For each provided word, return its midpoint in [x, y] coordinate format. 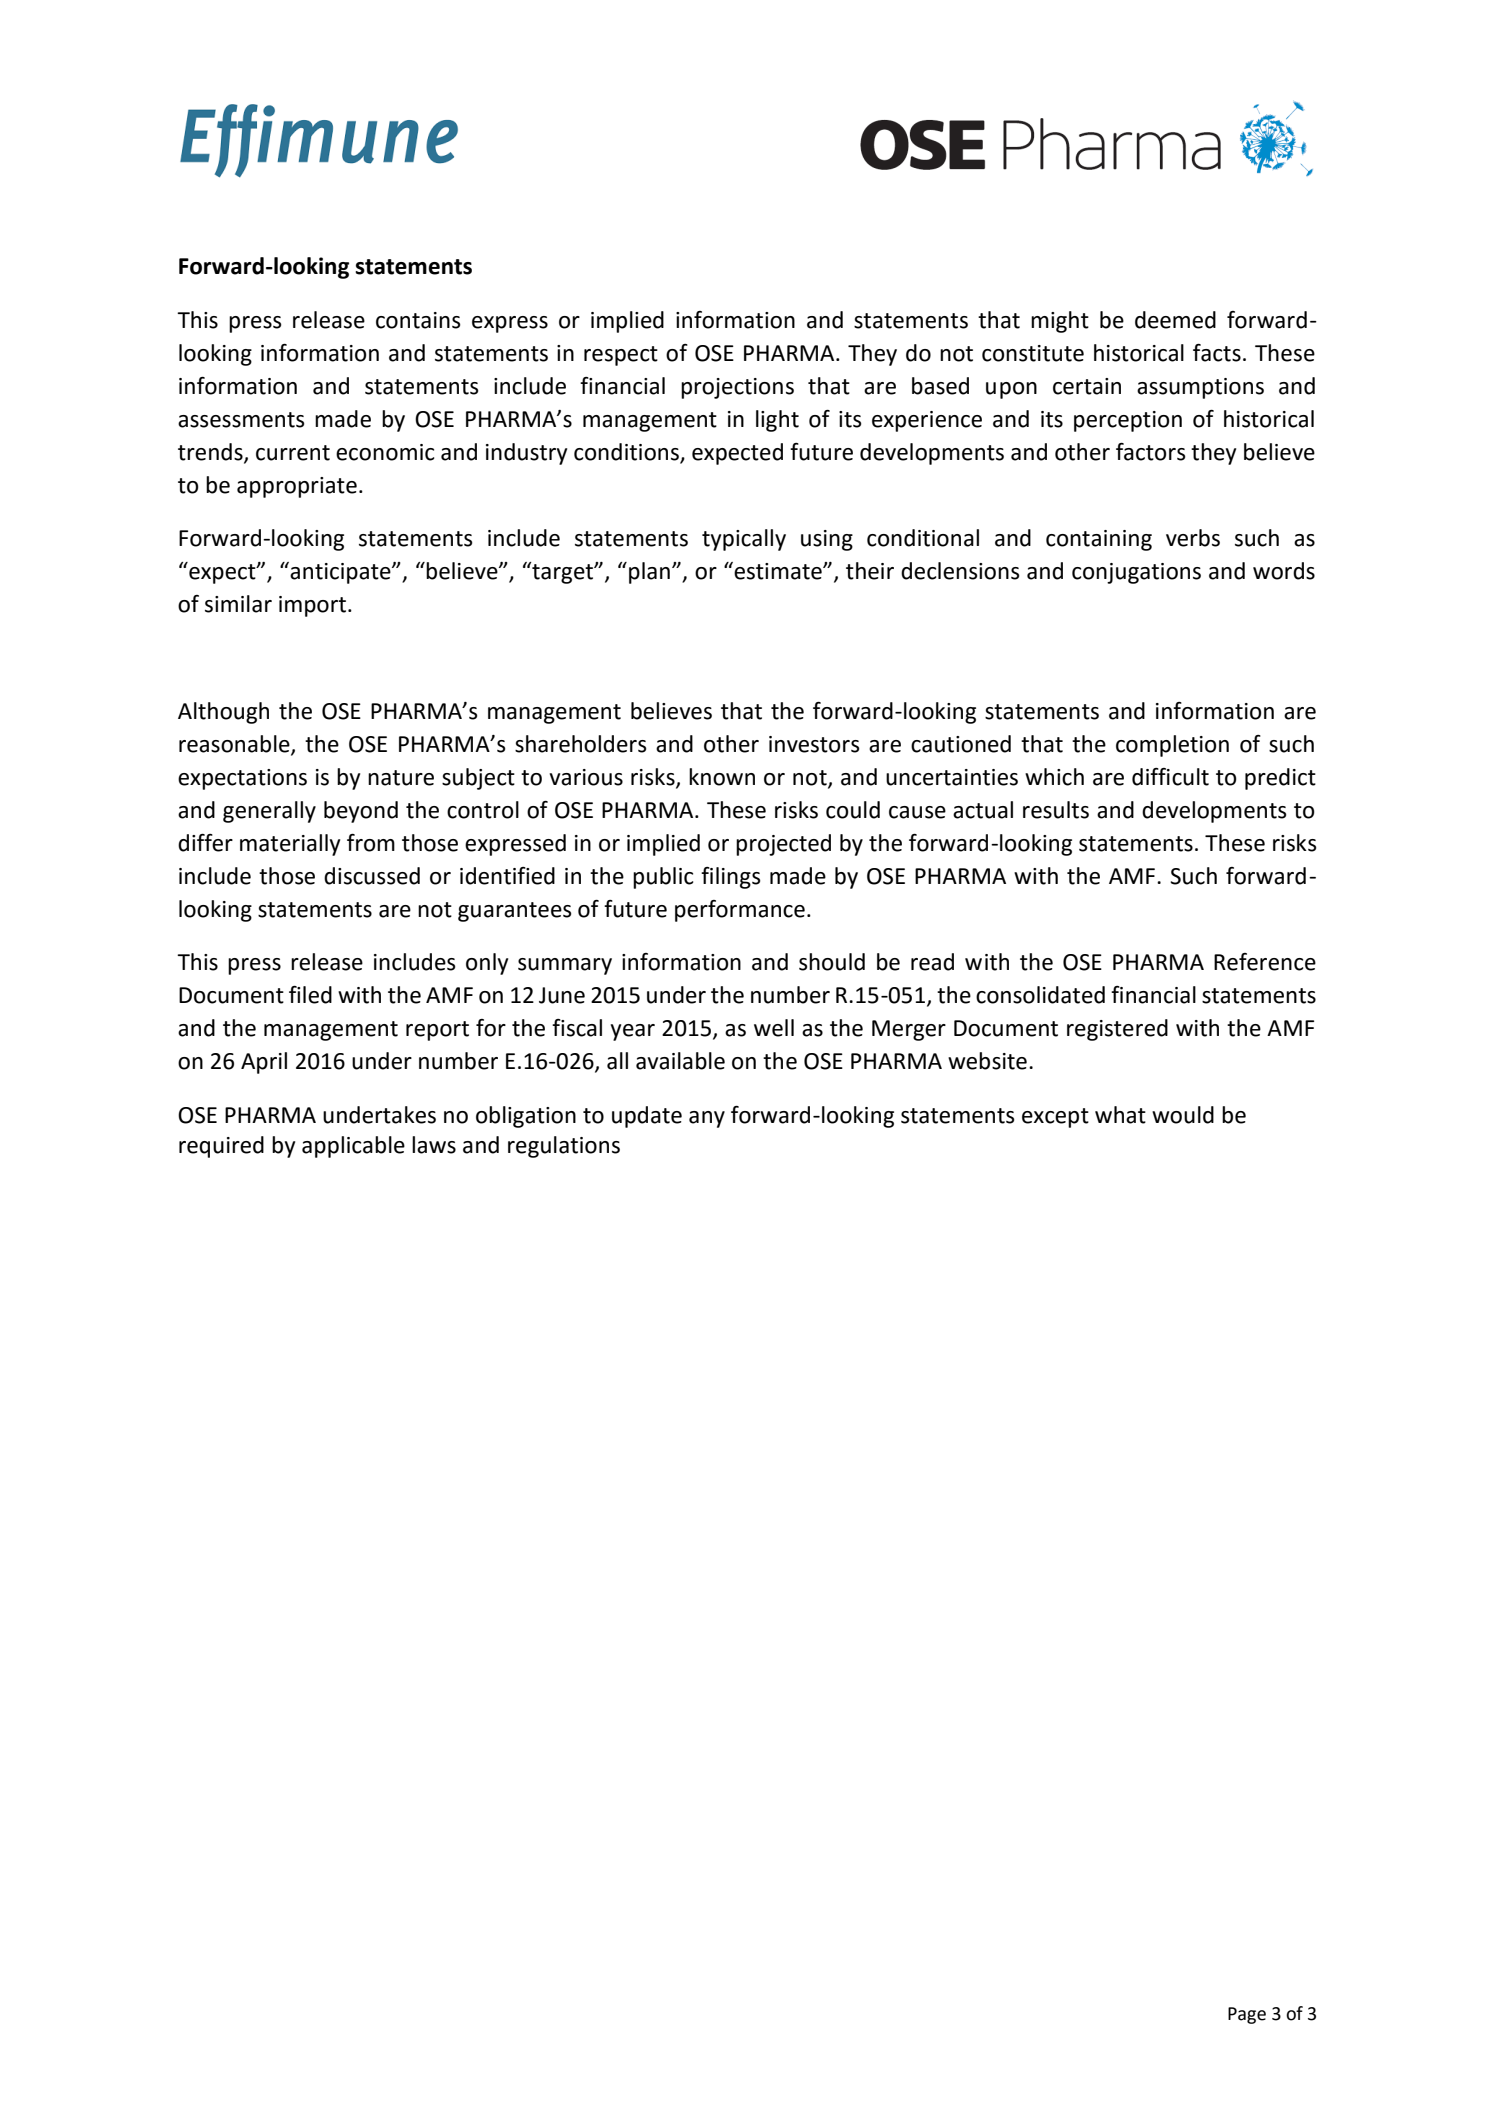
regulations [564, 1147]
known [722, 777]
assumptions [1200, 388]
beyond [361, 812]
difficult [1170, 777]
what [1120, 1115]
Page [1247, 2015]
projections [737, 388]
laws [434, 1145]
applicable [353, 1147]
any [707, 1119]
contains [418, 320]
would [1183, 1115]
